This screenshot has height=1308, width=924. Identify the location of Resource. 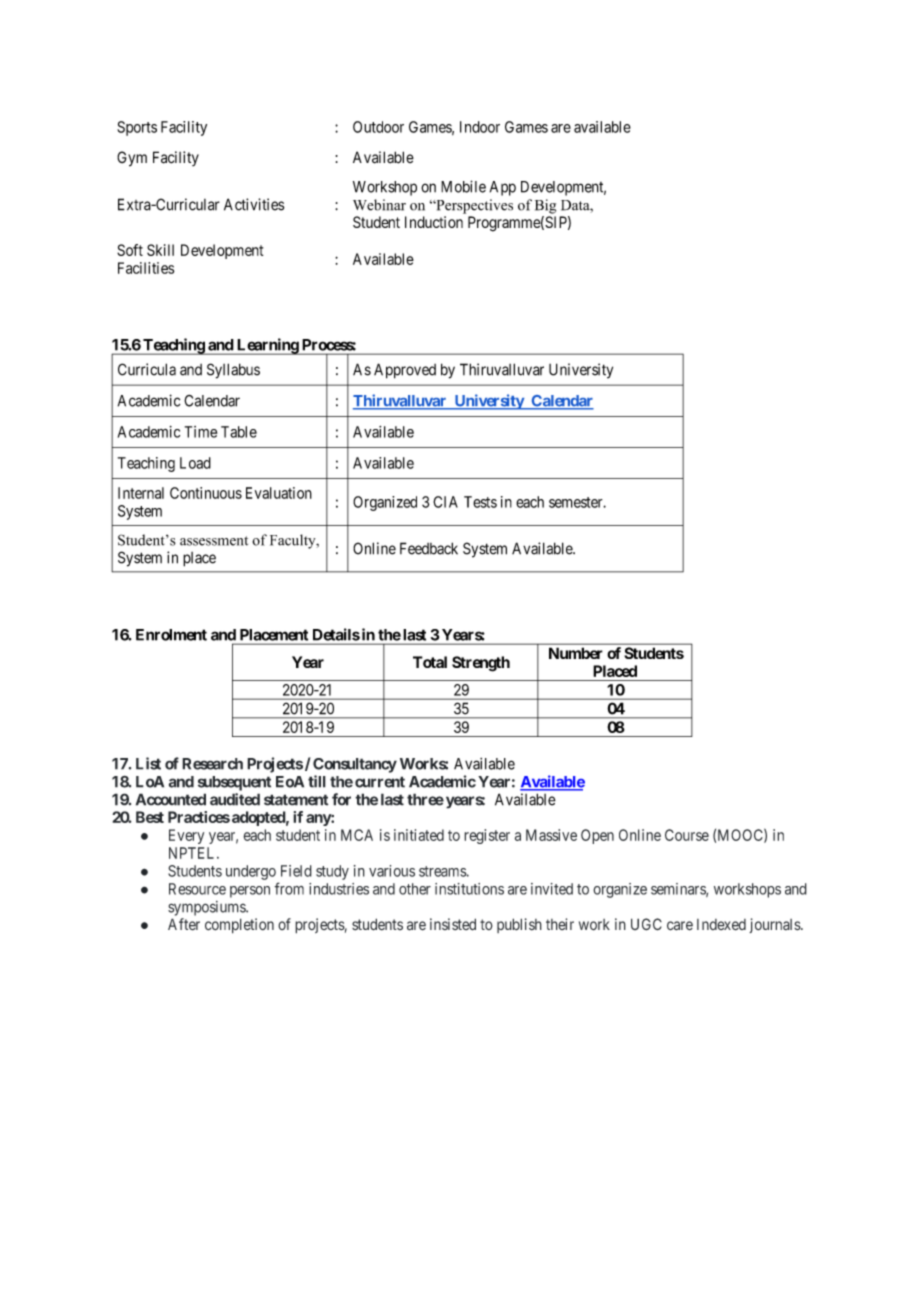
(197, 889).
